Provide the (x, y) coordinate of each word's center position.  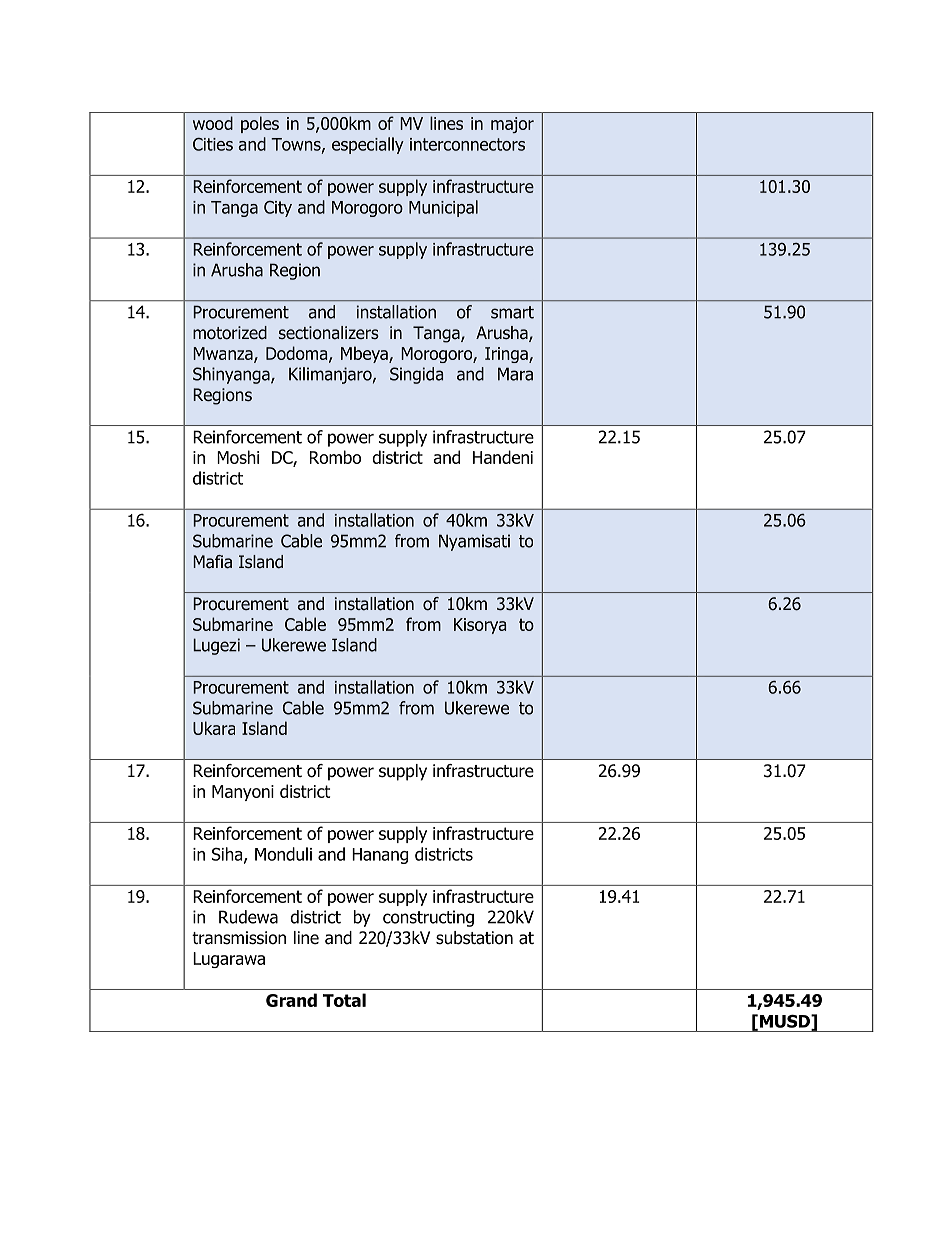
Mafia (212, 562)
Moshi (238, 457)
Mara (515, 374)
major (512, 125)
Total (344, 1000)
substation (474, 938)
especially (368, 145)
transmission (239, 938)
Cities (213, 144)
